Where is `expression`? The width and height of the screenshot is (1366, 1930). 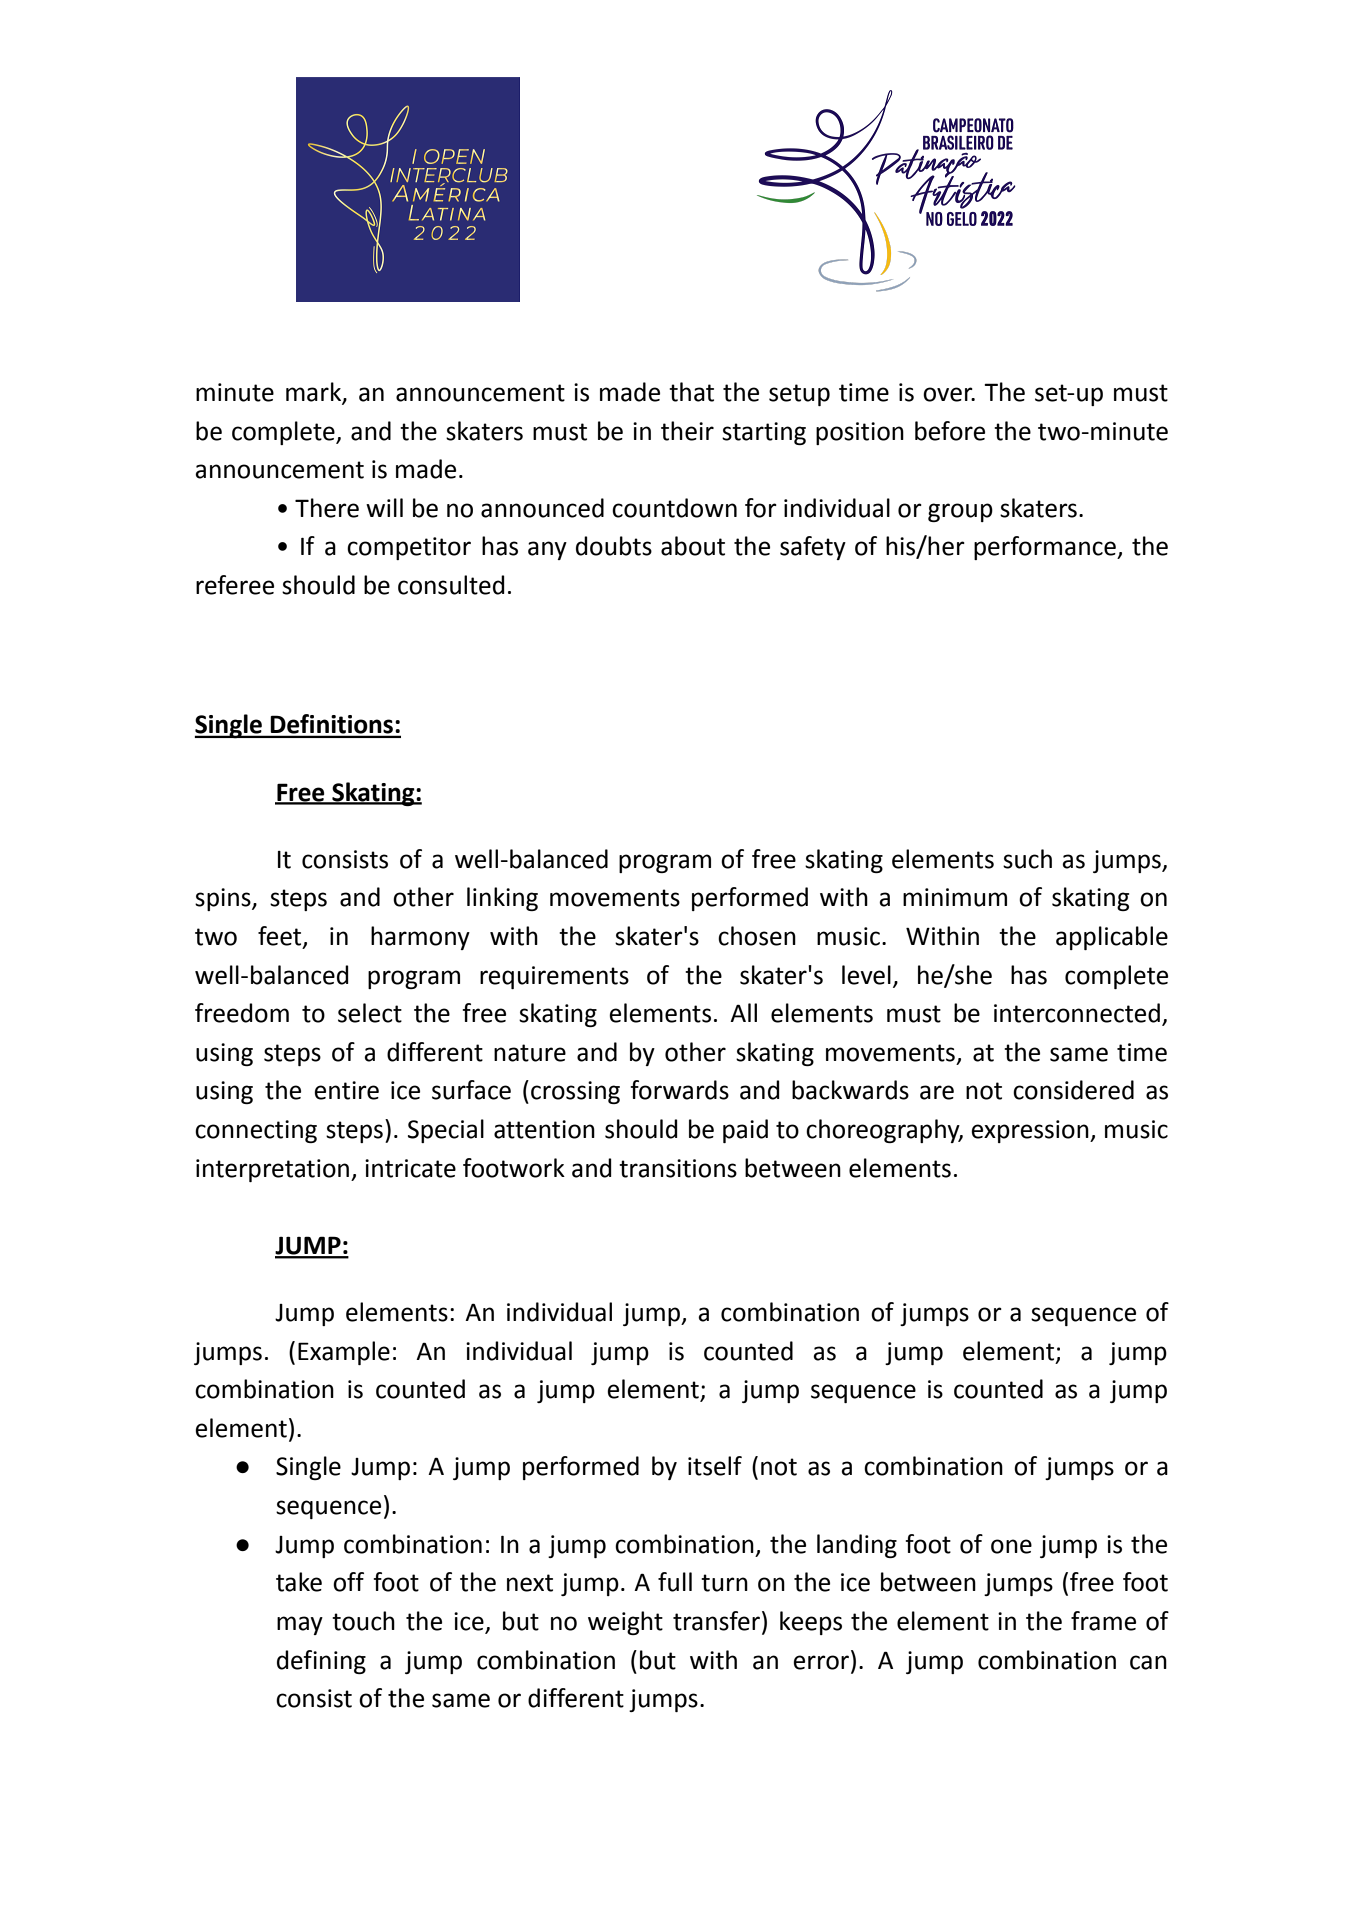 expression is located at coordinates (1031, 1131).
